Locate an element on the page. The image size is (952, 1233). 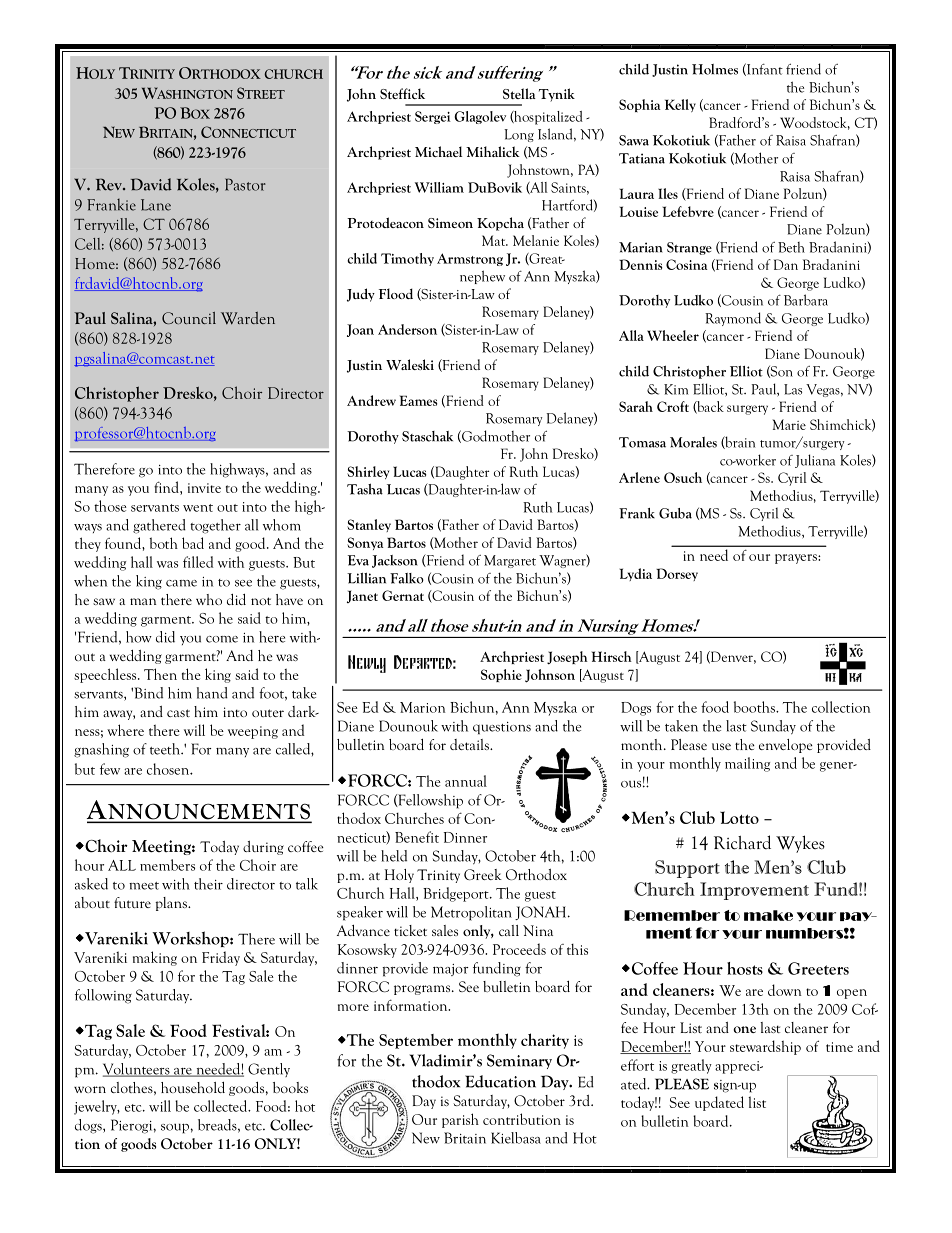
teeth is located at coordinates (166, 749).
